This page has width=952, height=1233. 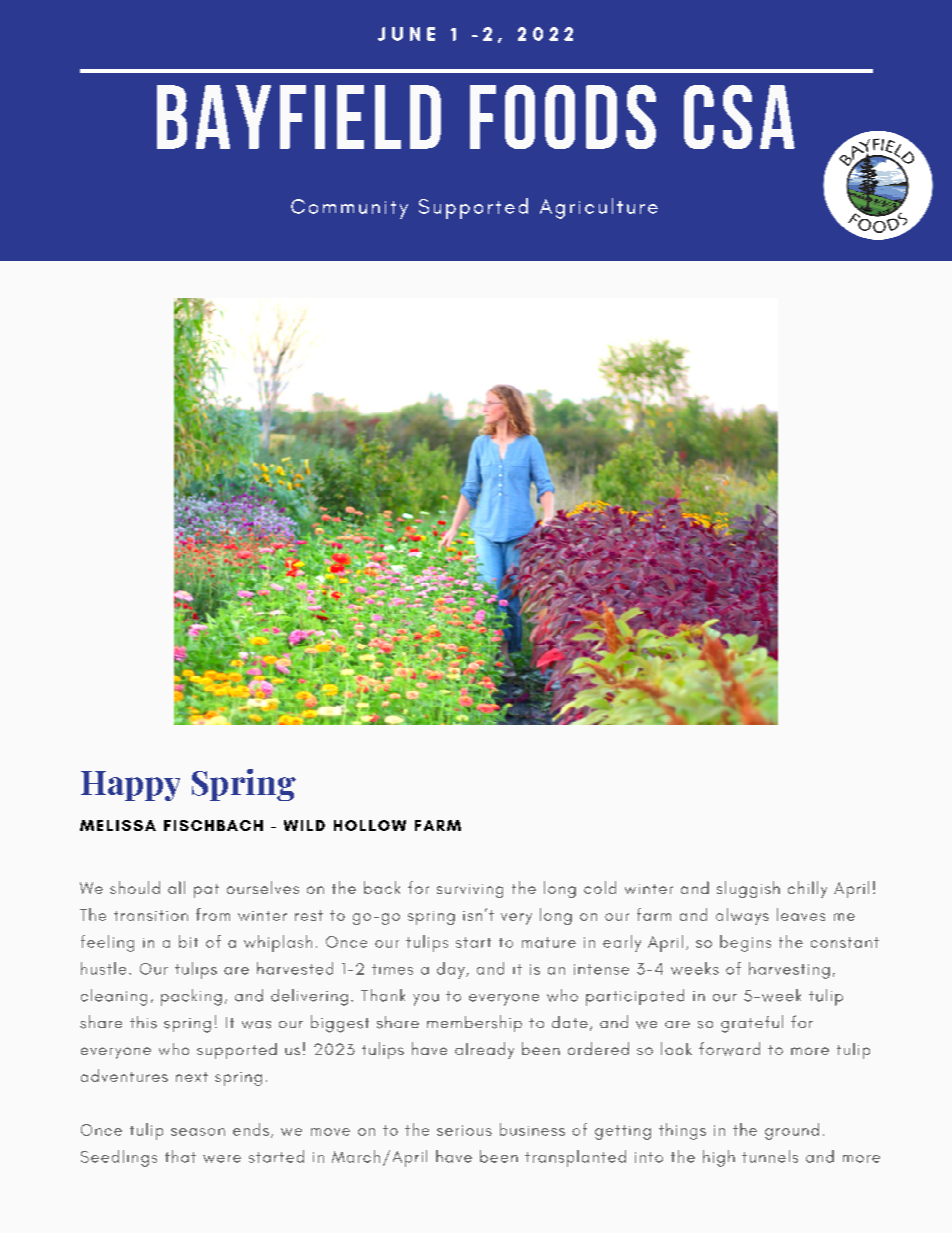 What do you see at coordinates (130, 786) in the page?
I see `Happy` at bounding box center [130, 786].
